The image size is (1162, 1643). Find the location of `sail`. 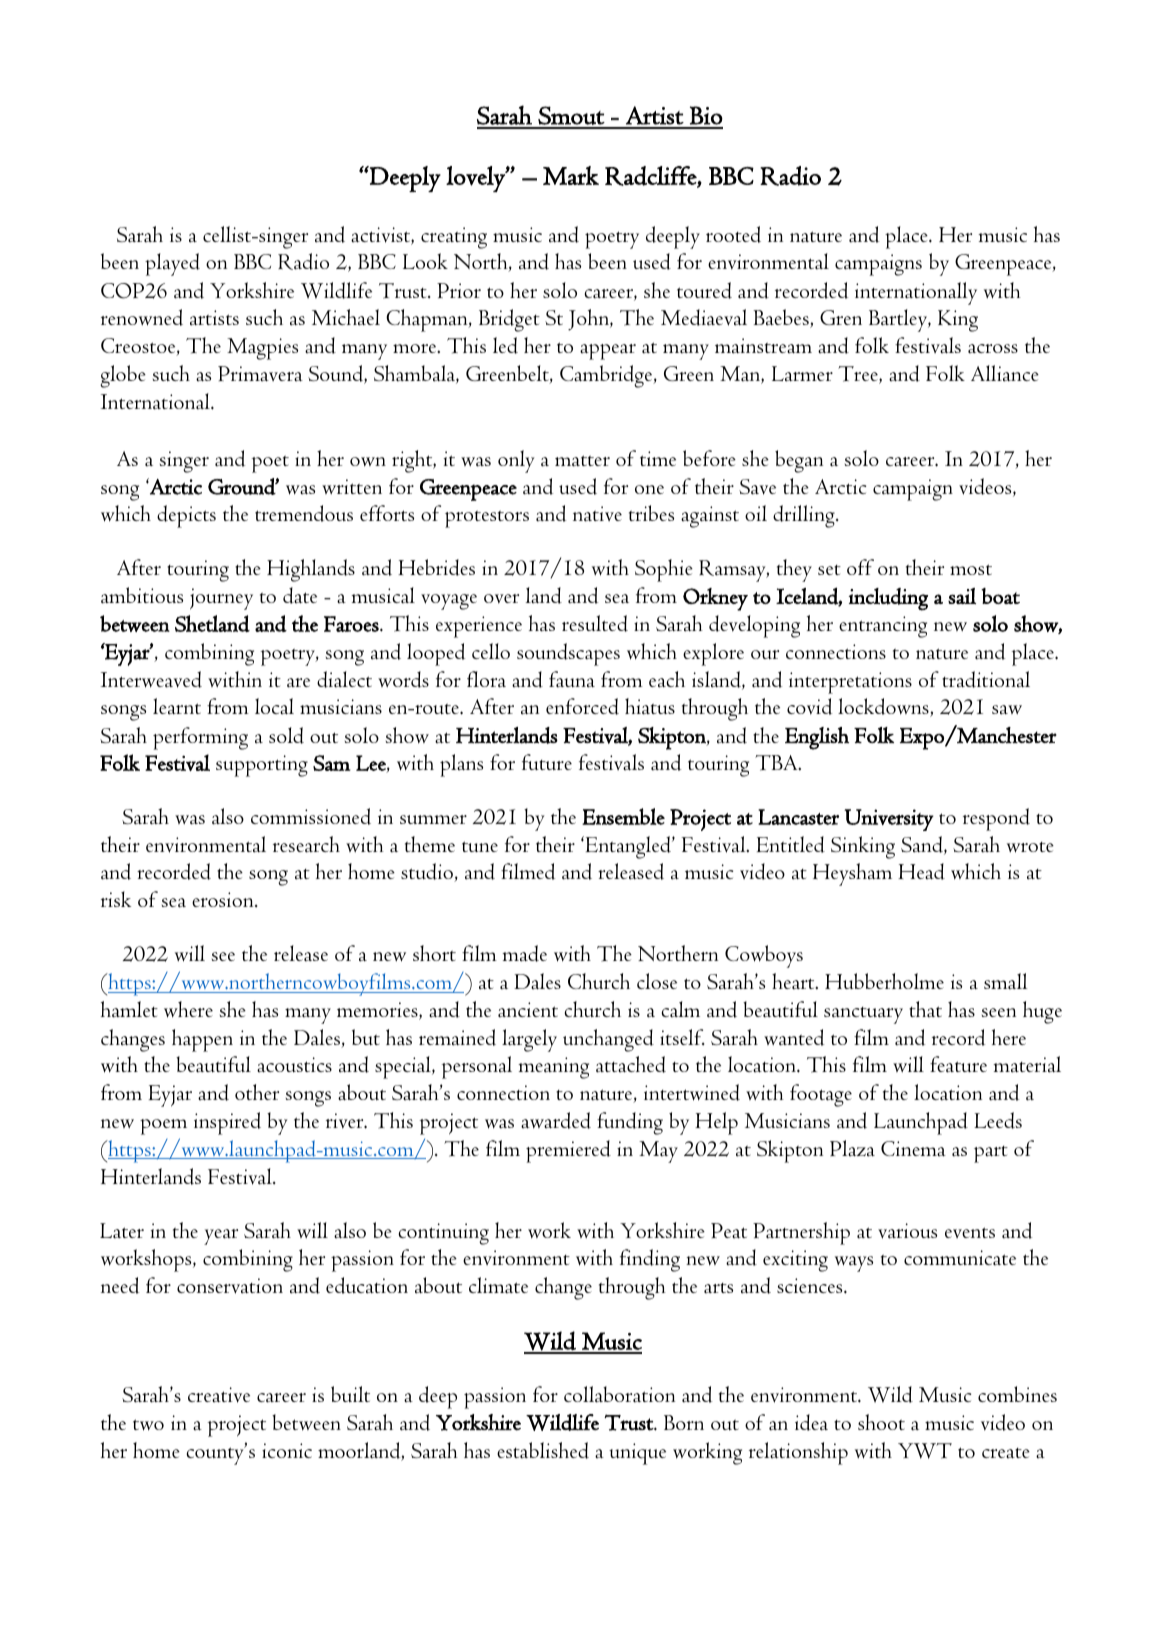

sail is located at coordinates (962, 596).
